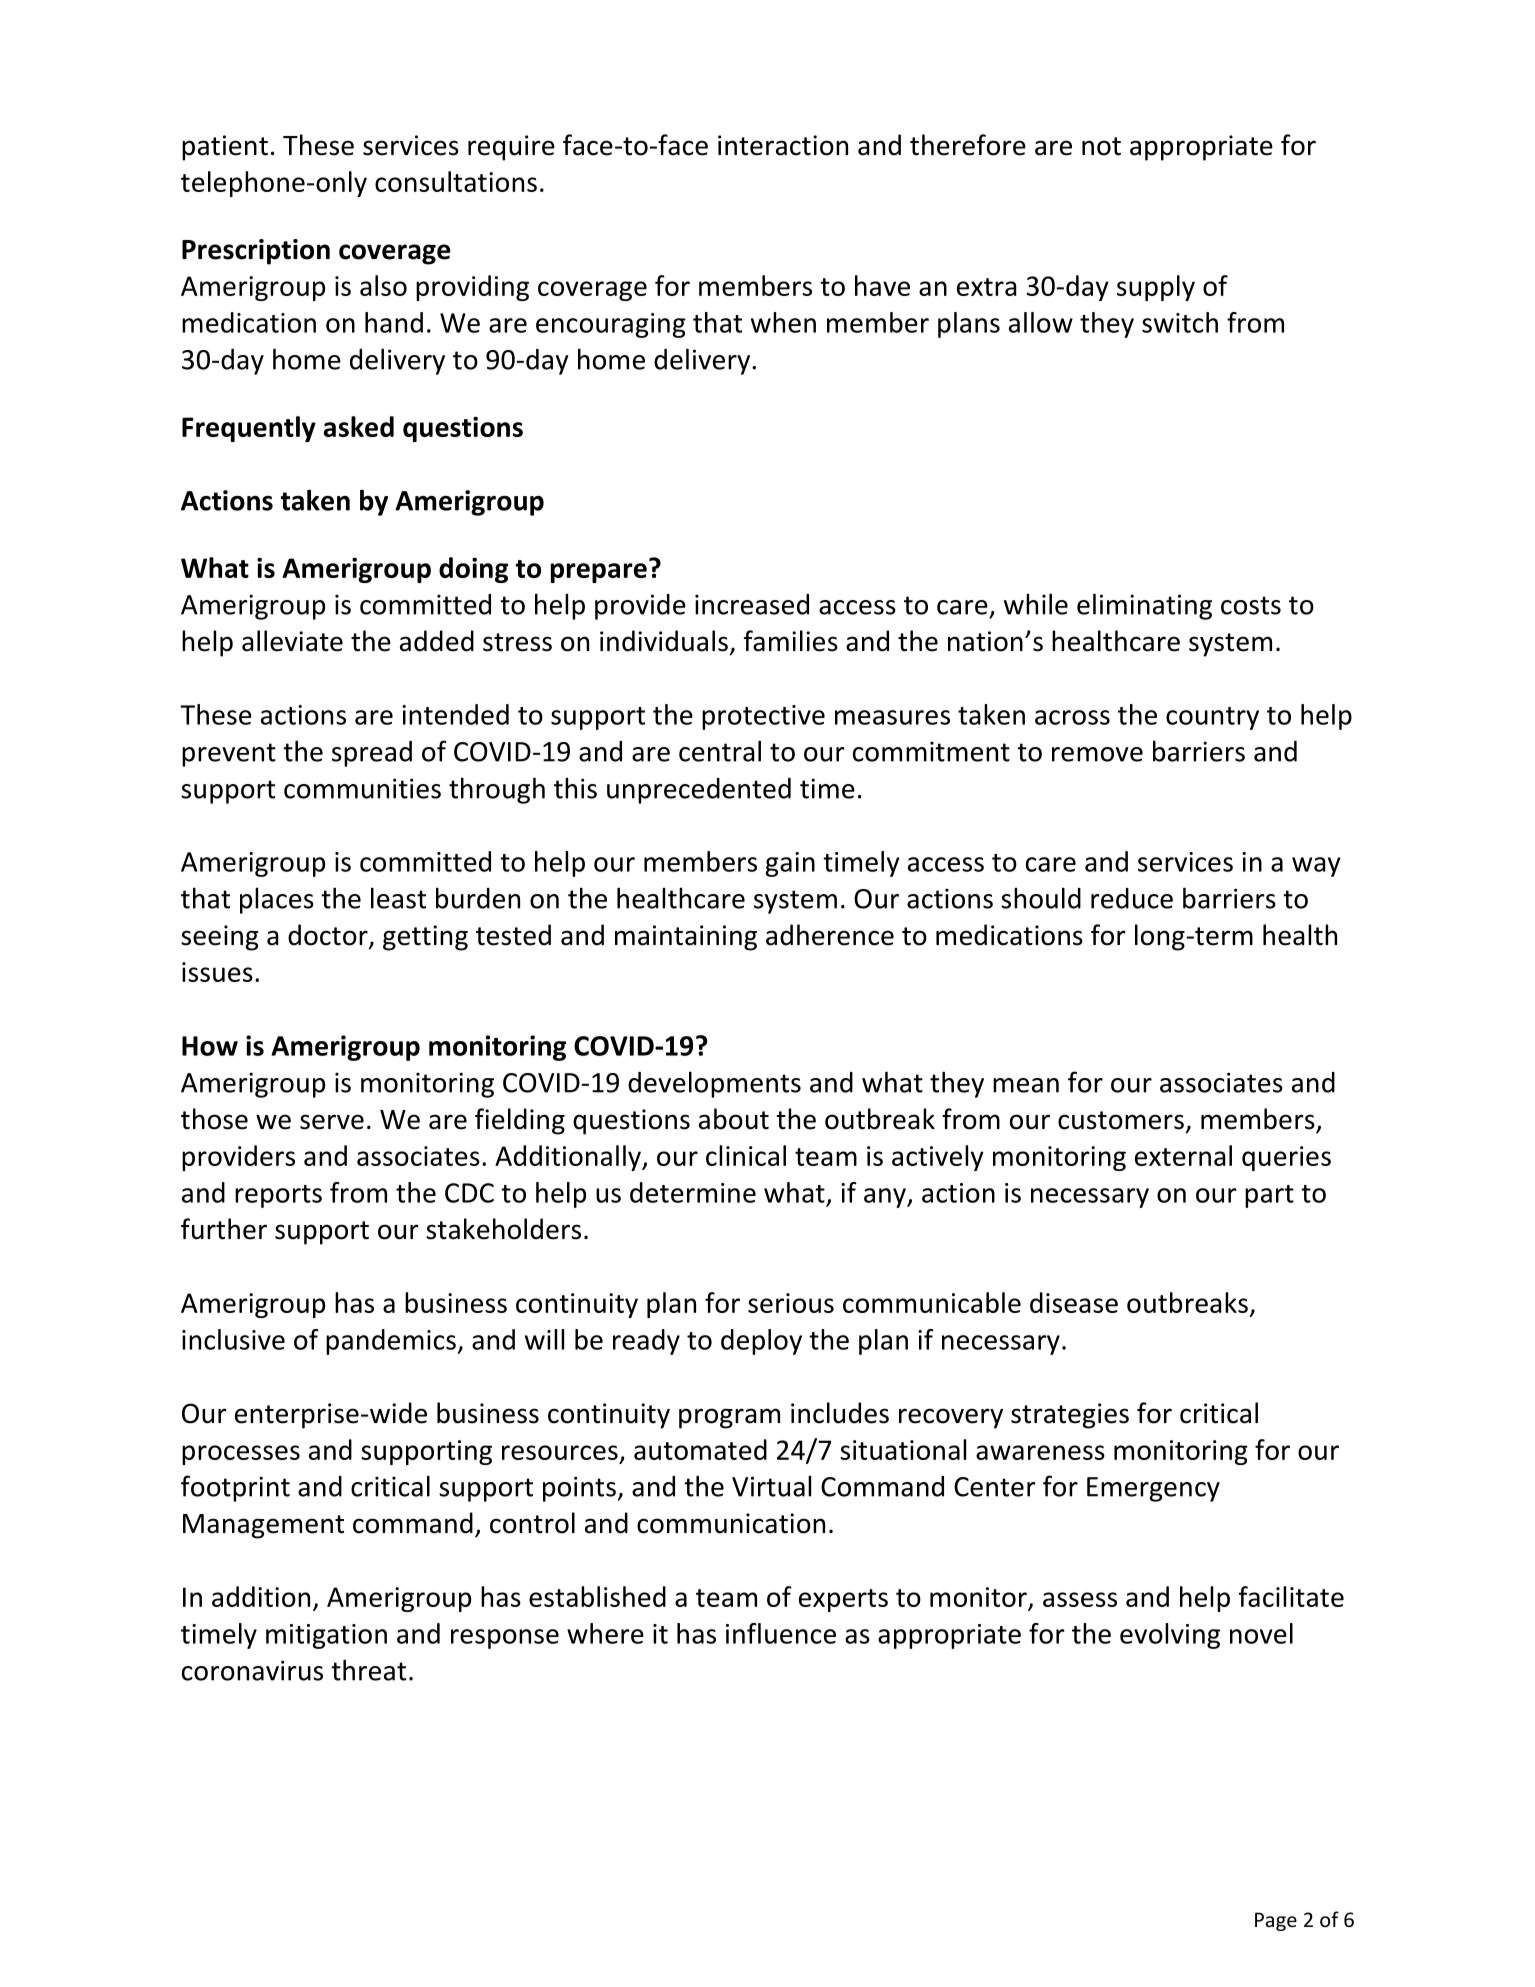 Image resolution: width=1535 pixels, height=1987 pixels. I want to click on not, so click(1101, 146).
